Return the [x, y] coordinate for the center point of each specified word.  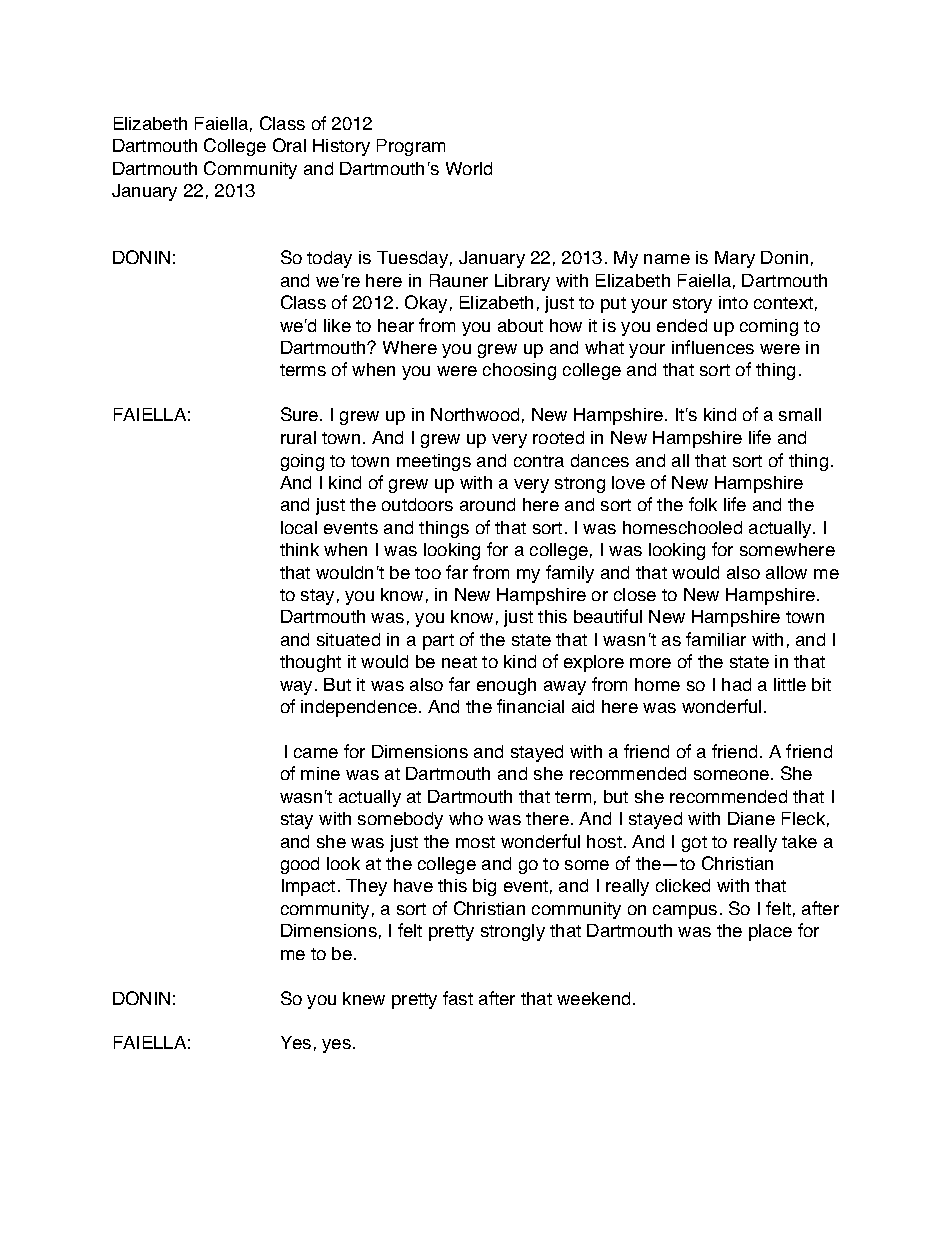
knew [364, 998]
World [469, 168]
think [299, 549]
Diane [751, 818]
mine [320, 773]
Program [411, 147]
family [570, 574]
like [337, 325]
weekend [593, 998]
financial [530, 706]
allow [786, 572]
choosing [519, 371]
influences [713, 347]
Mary [735, 259]
